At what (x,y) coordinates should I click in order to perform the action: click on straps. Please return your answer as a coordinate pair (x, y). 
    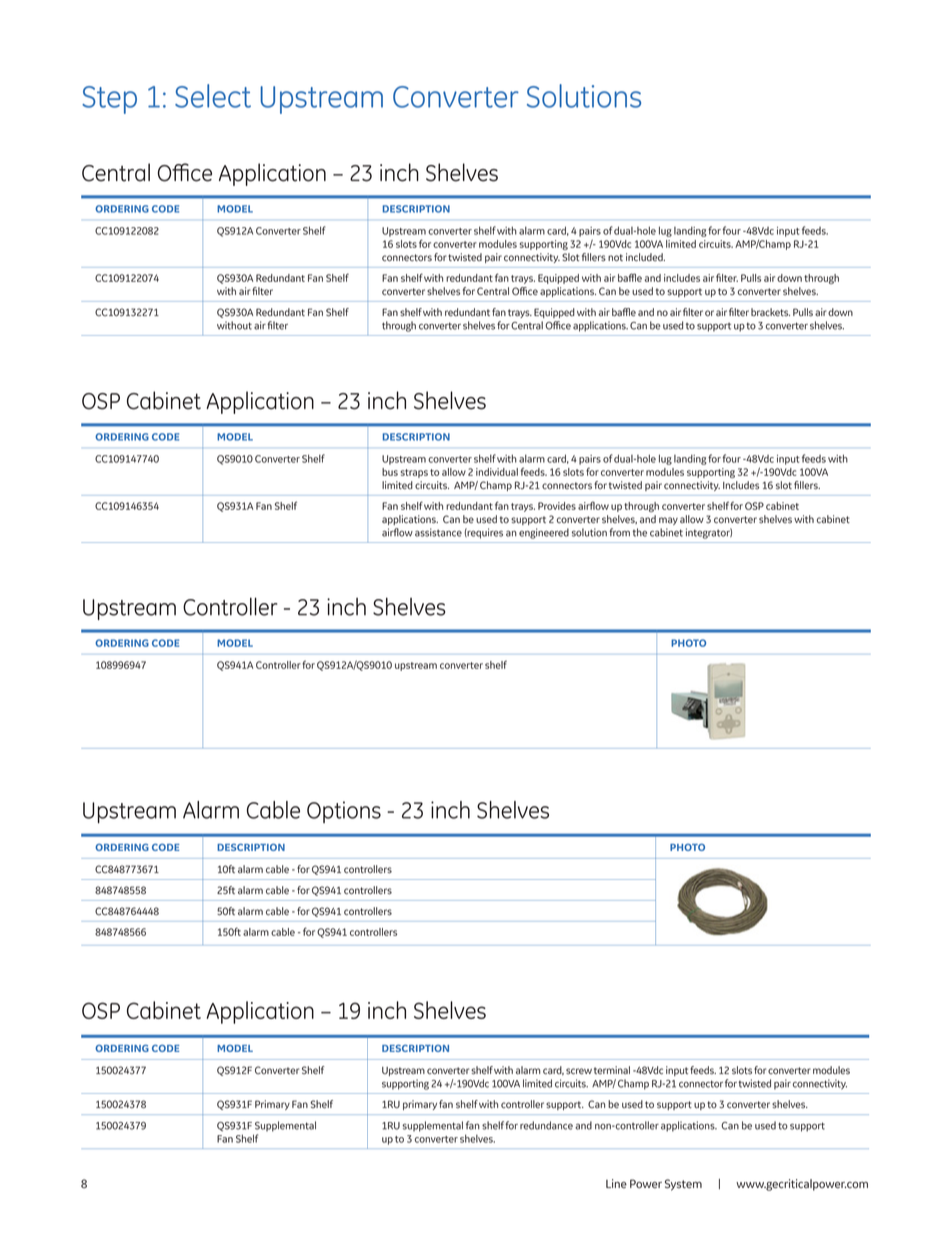
    Looking at the image, I should click on (414, 473).
